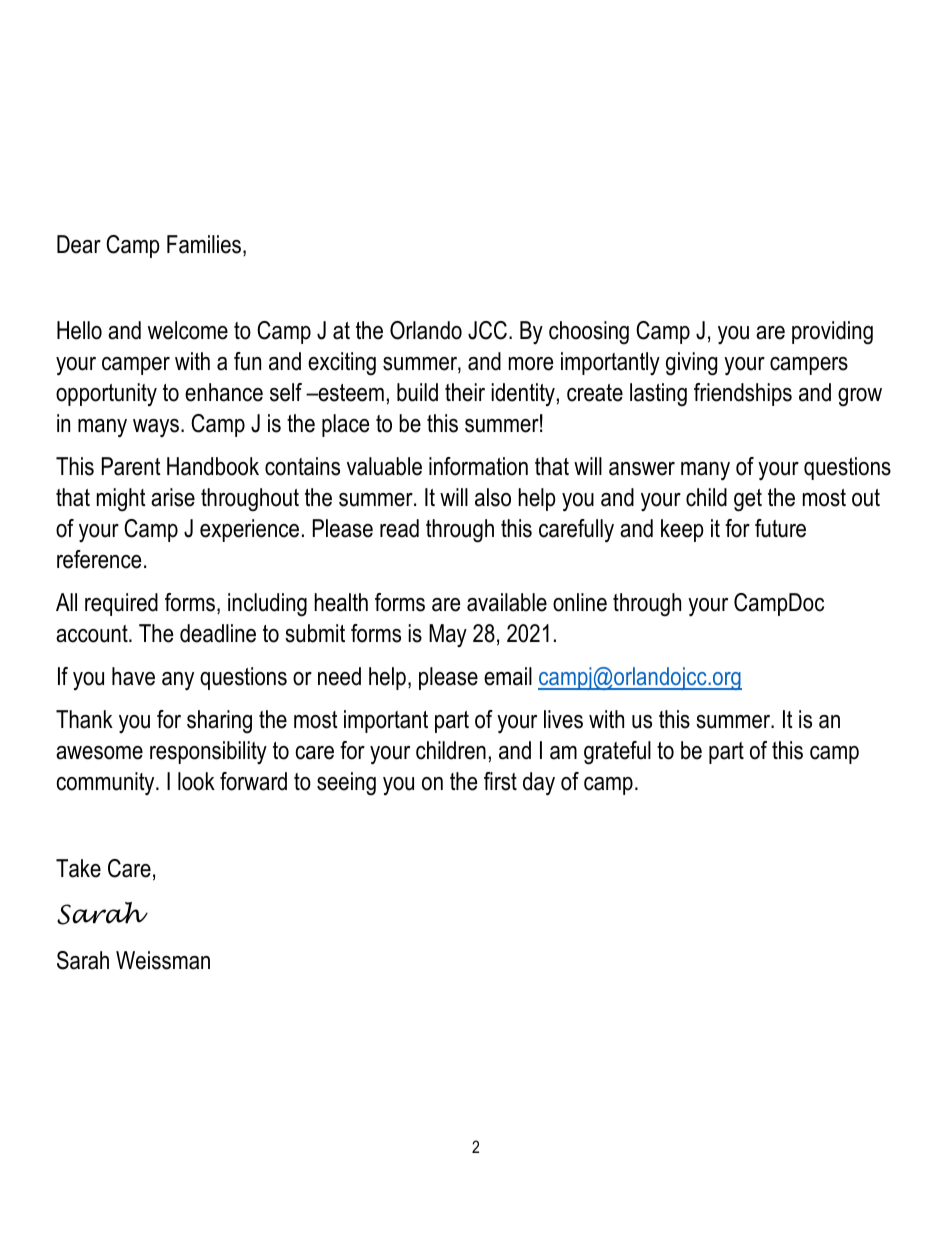  I want to click on reference, so click(99, 559).
